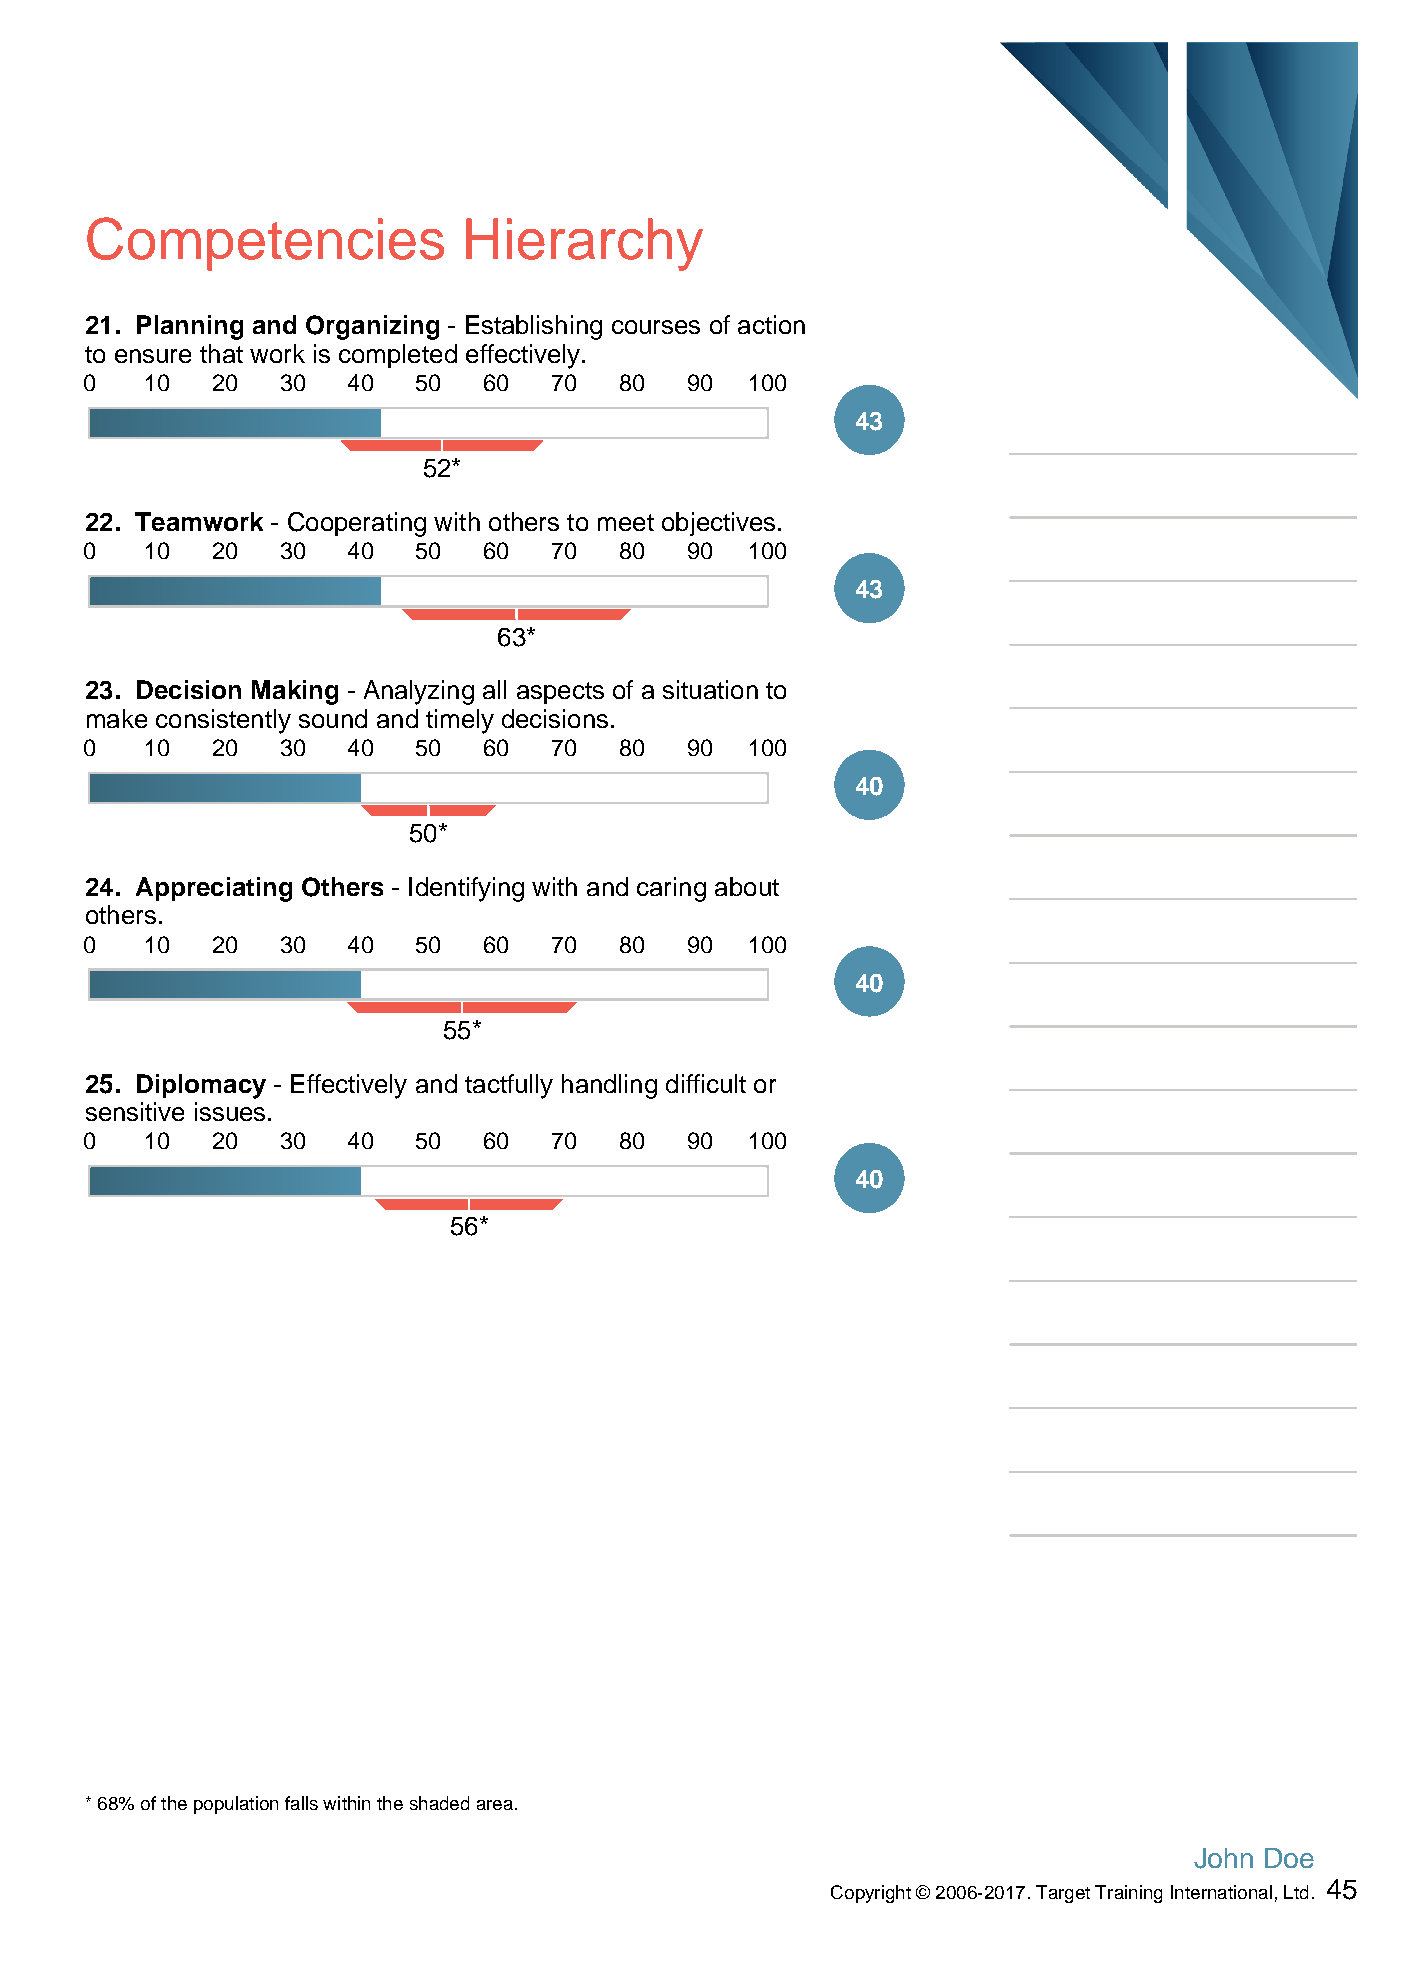 The width and height of the page is (1402, 1984). Describe the element at coordinates (1223, 1858) in the page. I see `John` at that location.
